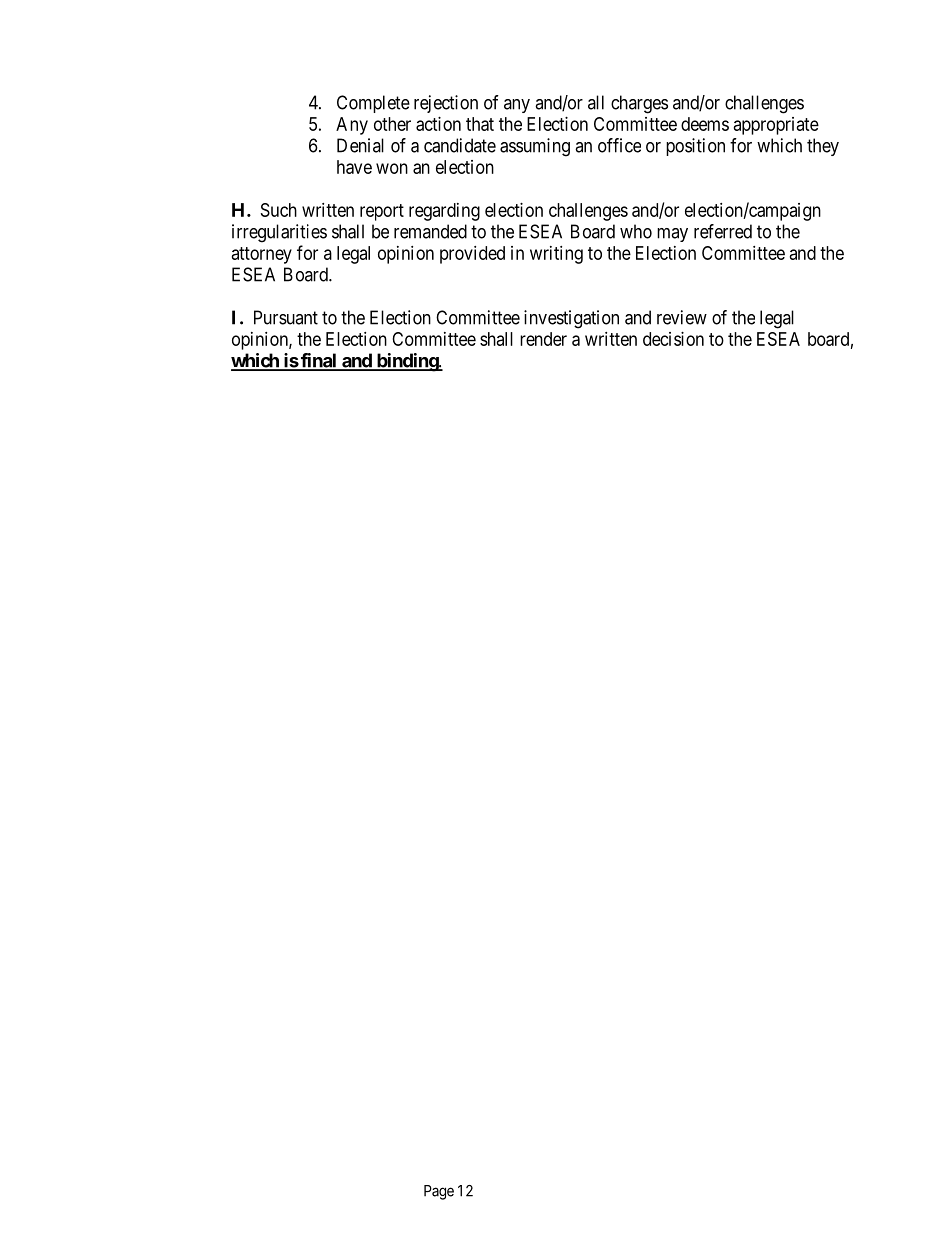 This page has width=952, height=1233. What do you see at coordinates (439, 1192) in the page?
I see `Page` at bounding box center [439, 1192].
